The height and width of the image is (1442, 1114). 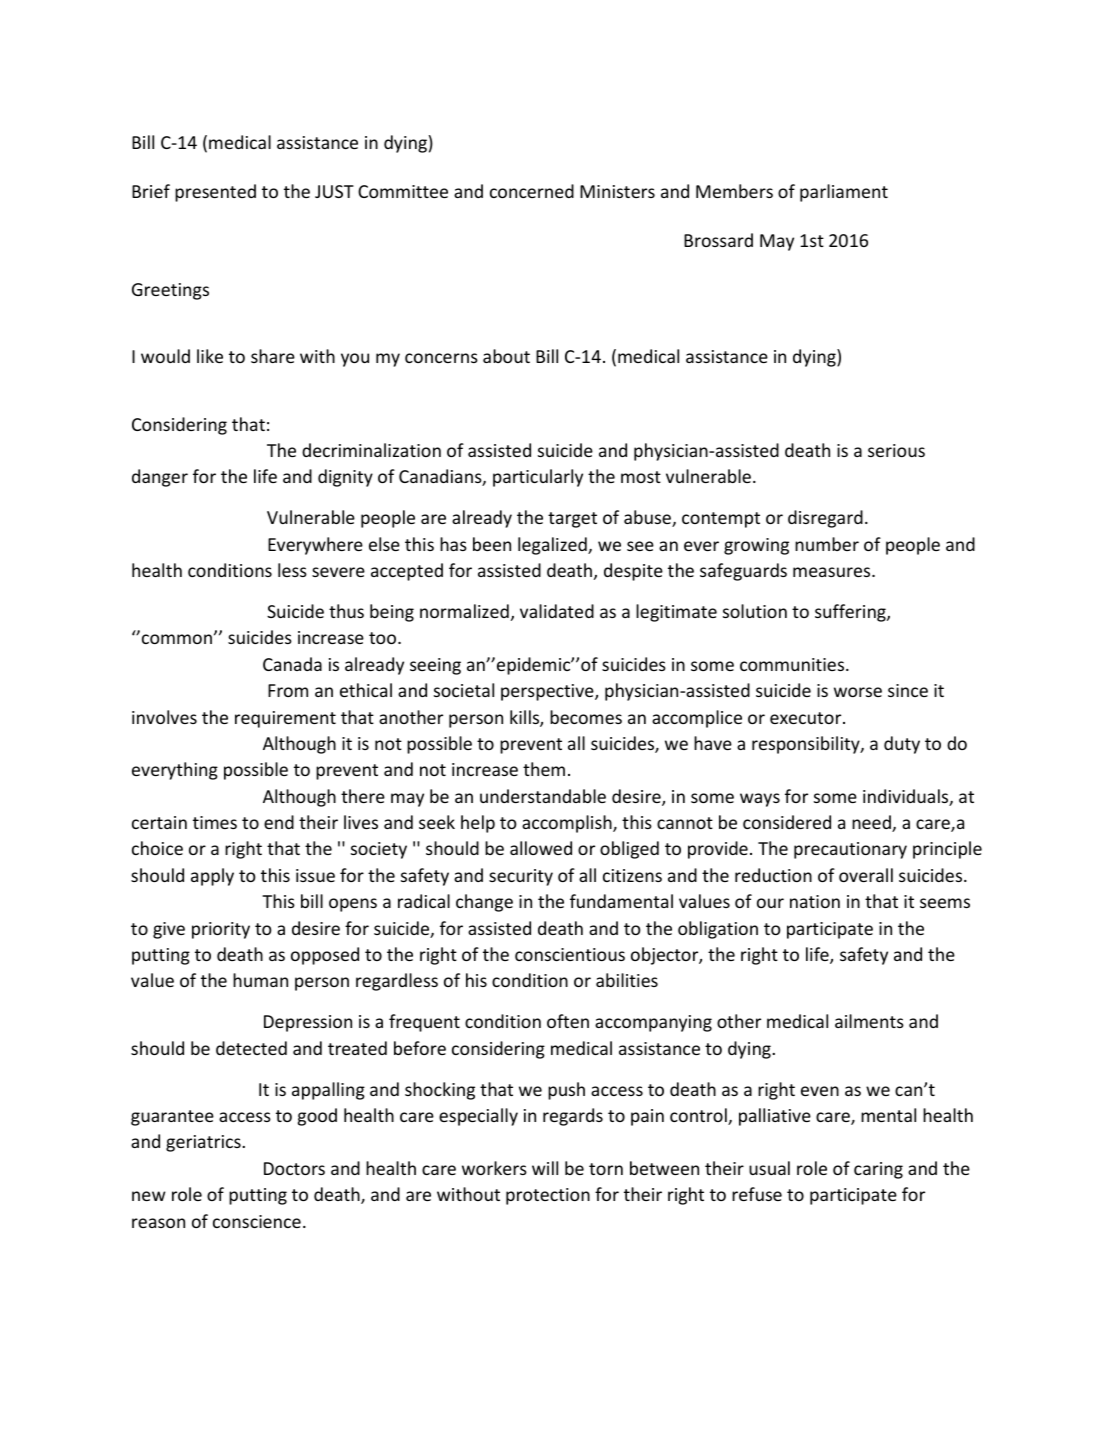 I want to click on perspective, so click(x=548, y=692).
